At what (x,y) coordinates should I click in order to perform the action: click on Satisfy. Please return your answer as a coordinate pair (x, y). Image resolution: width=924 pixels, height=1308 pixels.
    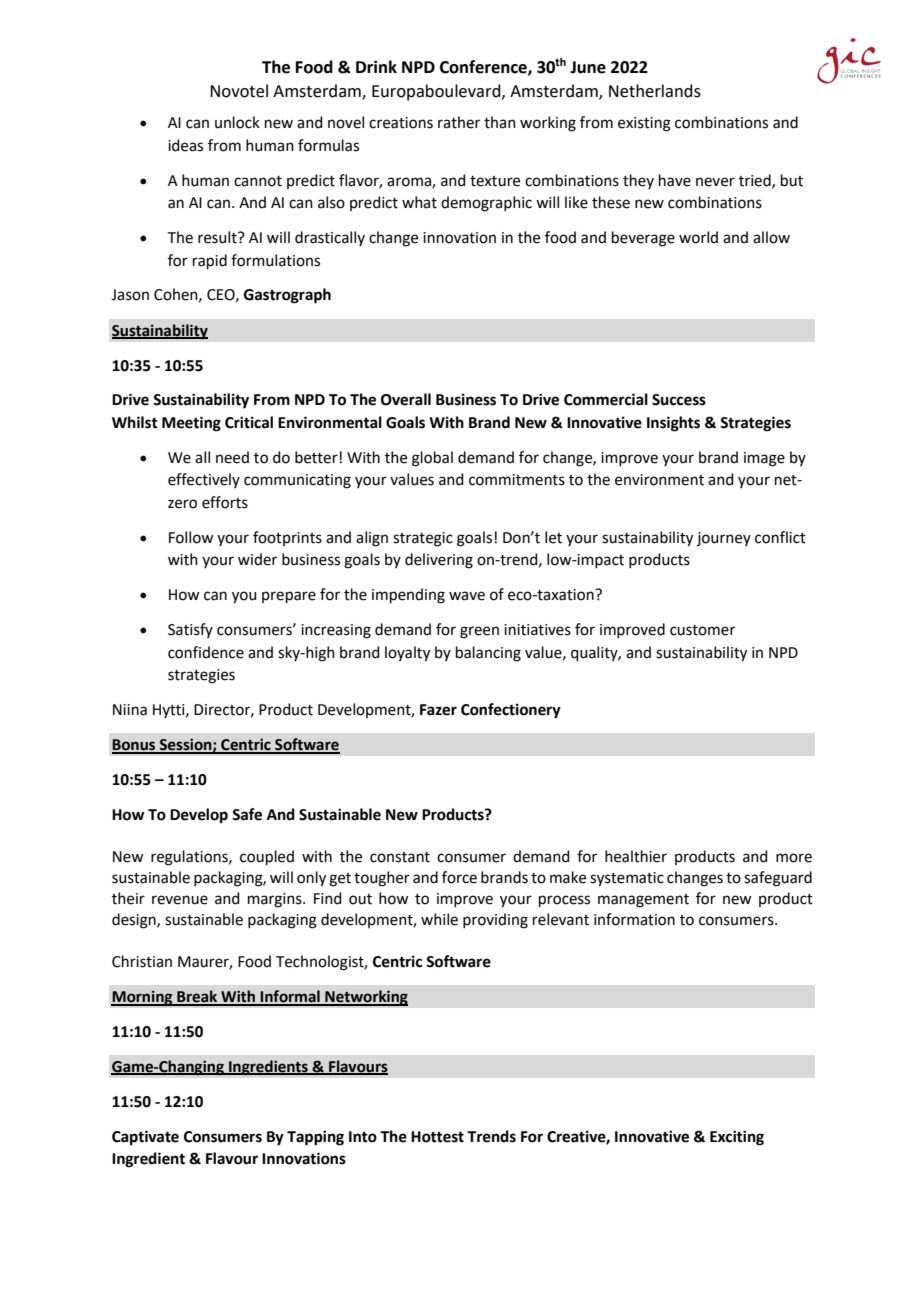
    Looking at the image, I should click on (190, 630).
